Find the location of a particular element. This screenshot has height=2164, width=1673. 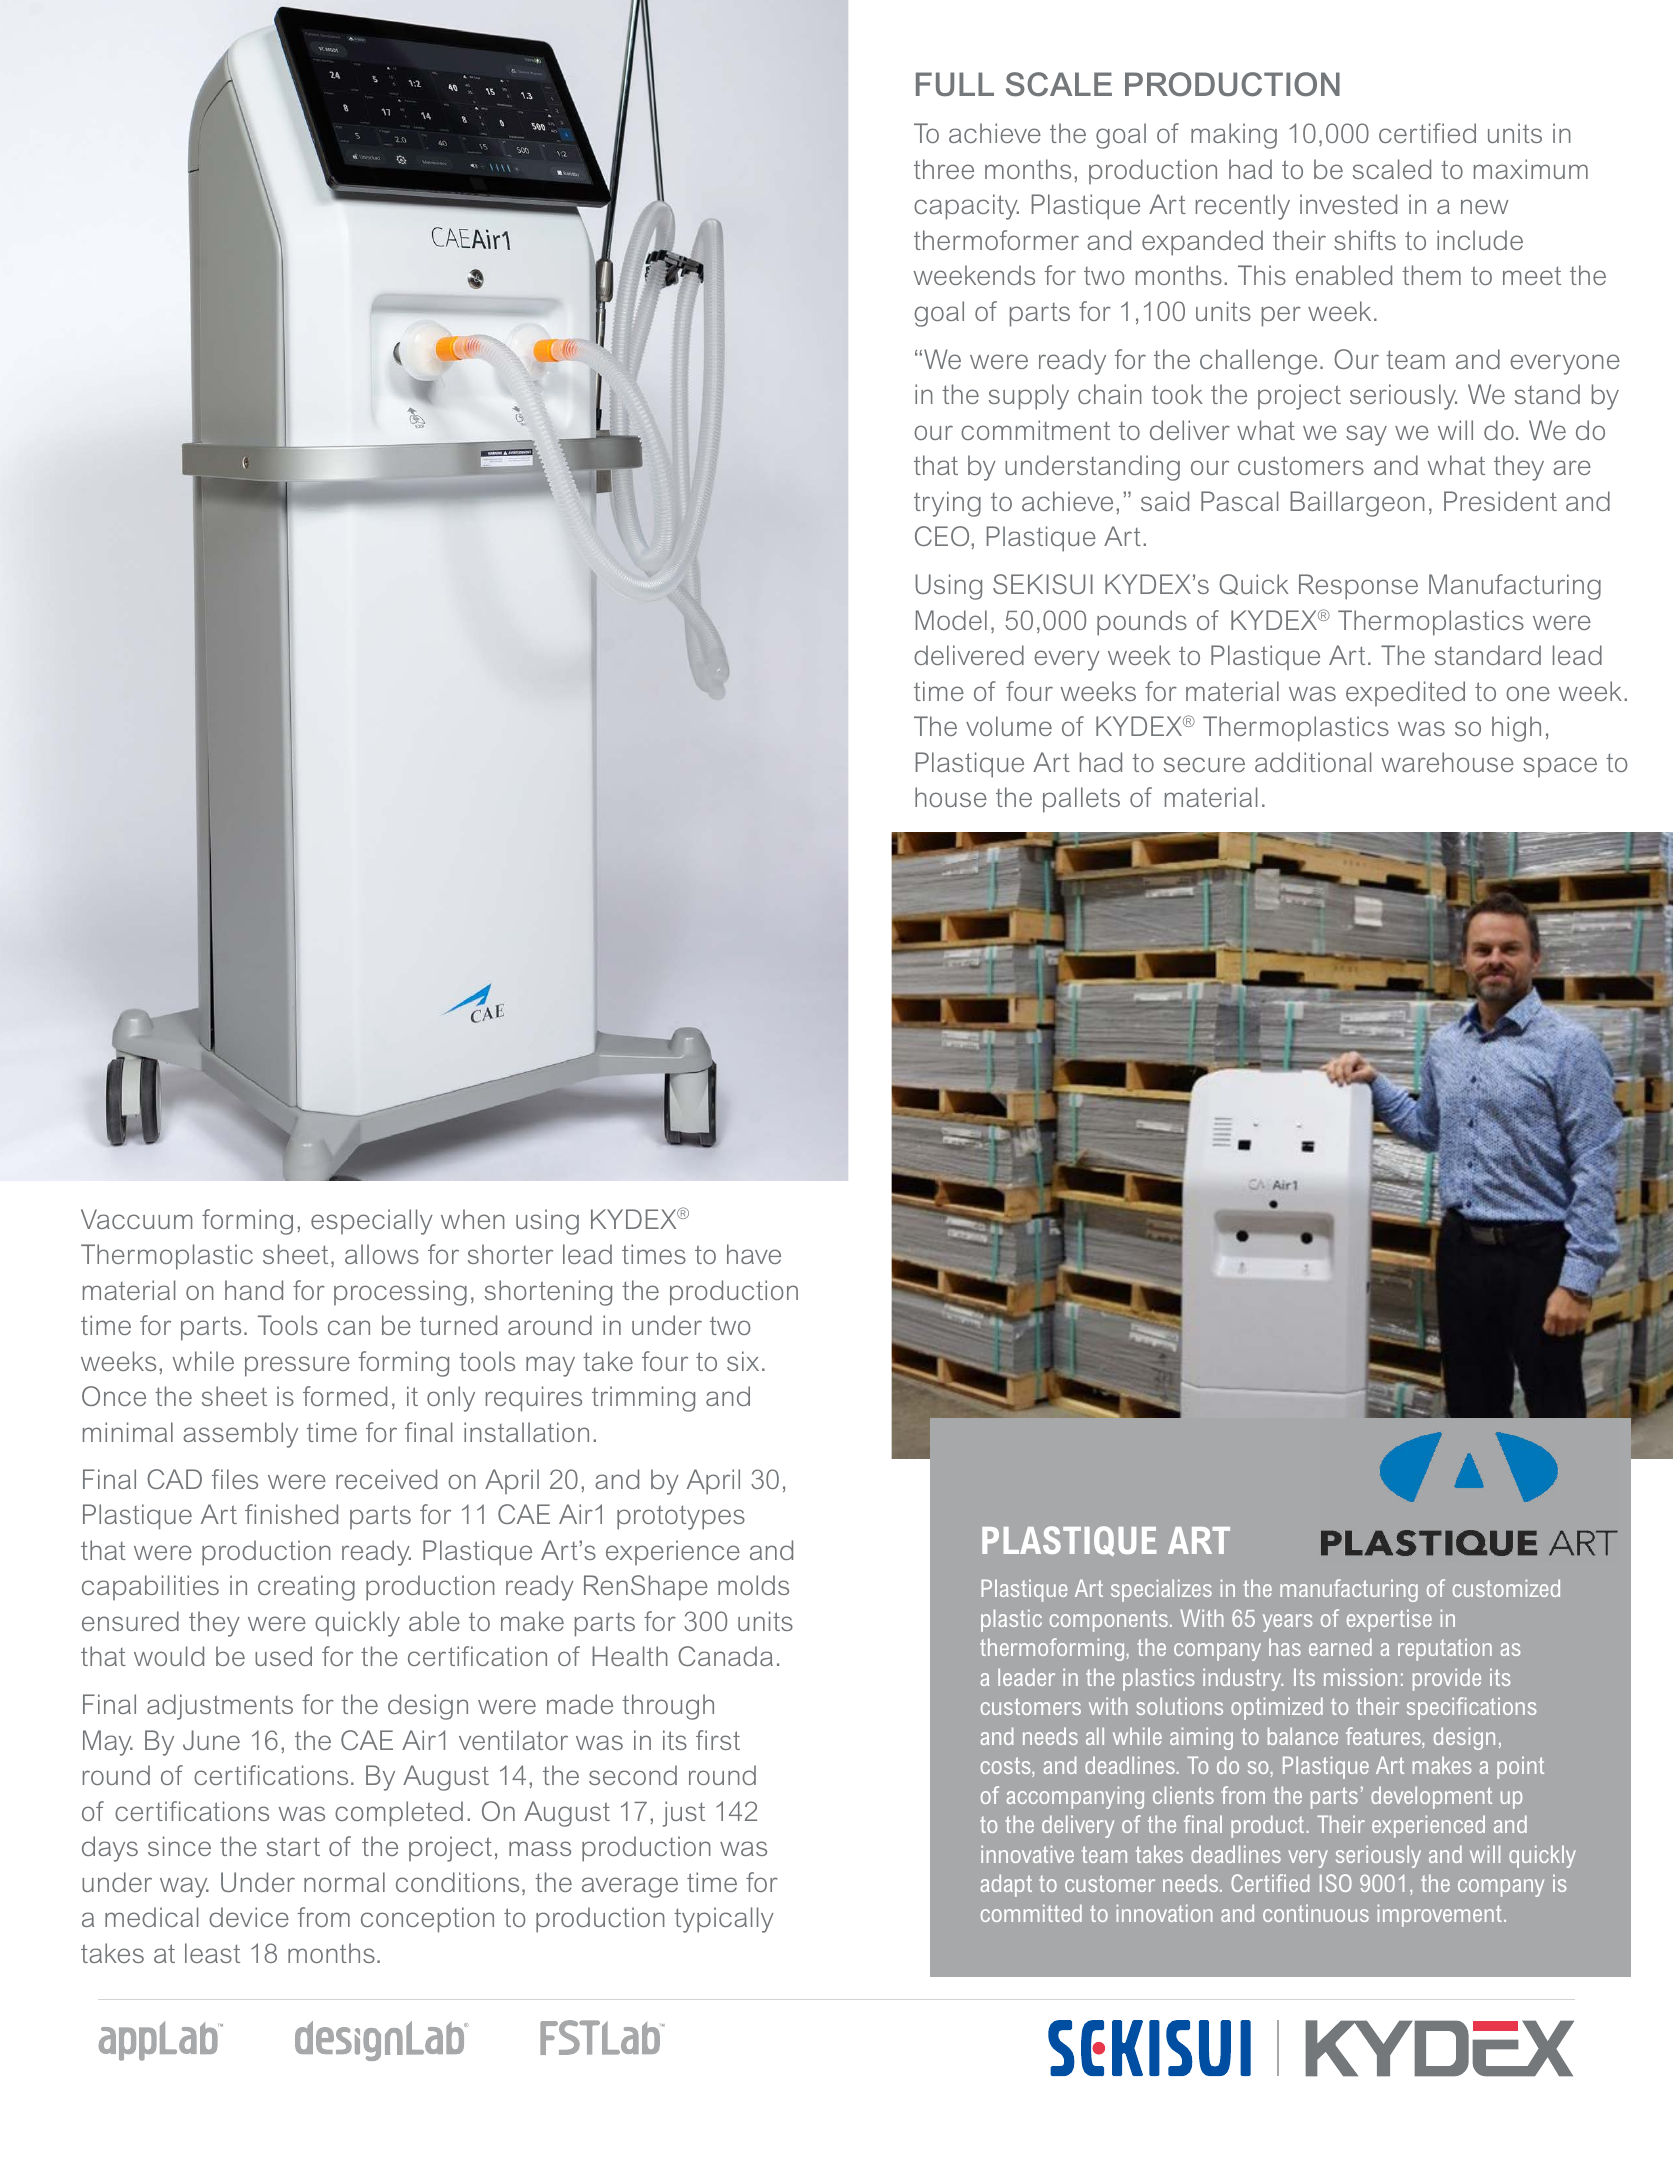

customized is located at coordinates (1506, 1588).
